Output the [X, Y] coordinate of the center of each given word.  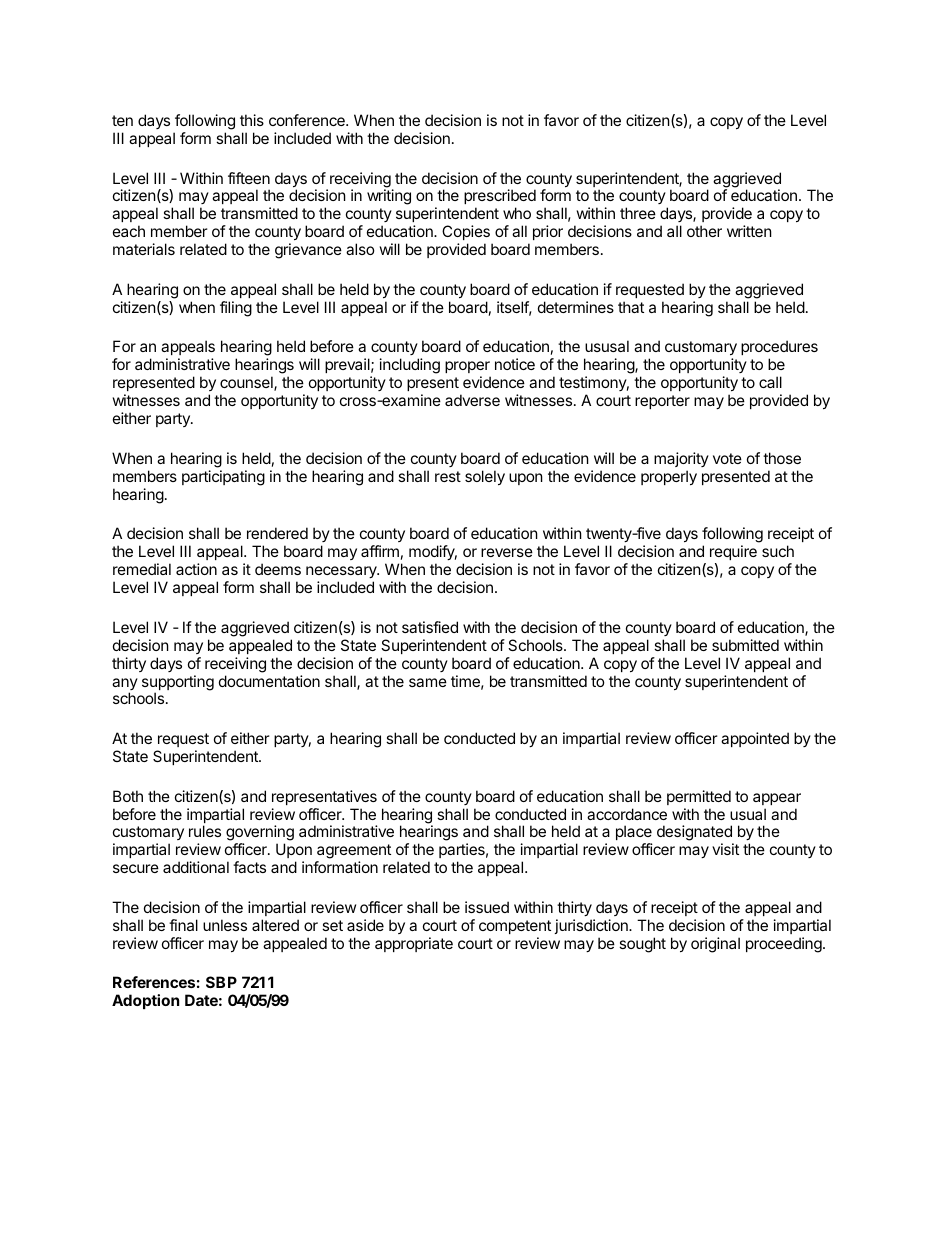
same [428, 682]
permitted [699, 797]
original [715, 945]
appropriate [414, 944]
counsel [247, 383]
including [410, 366]
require [733, 552]
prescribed [500, 198]
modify [433, 554]
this [252, 120]
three [638, 213]
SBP [221, 982]
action [196, 569]
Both [128, 796]
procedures [779, 349]
